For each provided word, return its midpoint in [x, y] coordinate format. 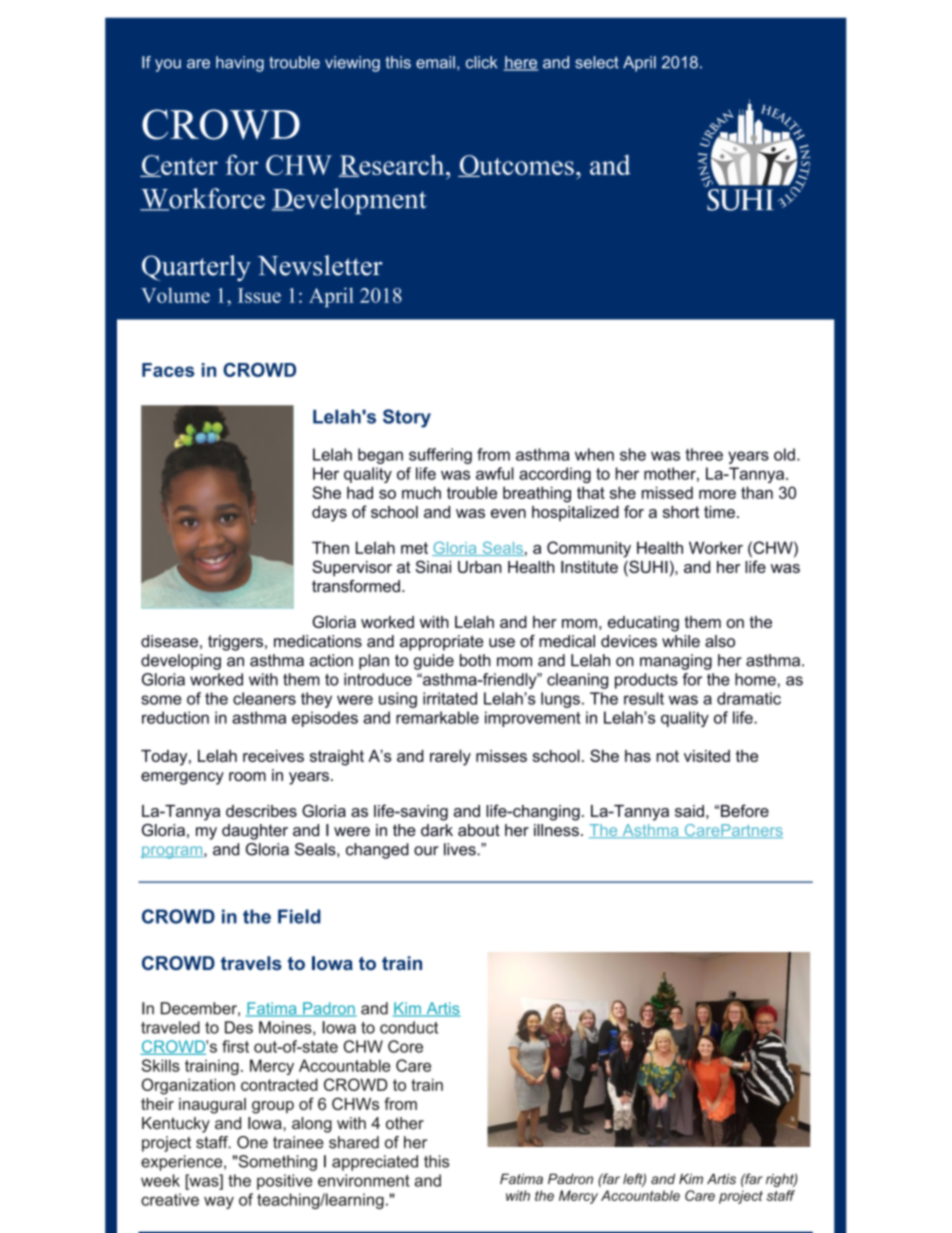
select [597, 62]
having [240, 64]
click [481, 62]
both [475, 660]
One [252, 1142]
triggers [235, 643]
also [720, 641]
